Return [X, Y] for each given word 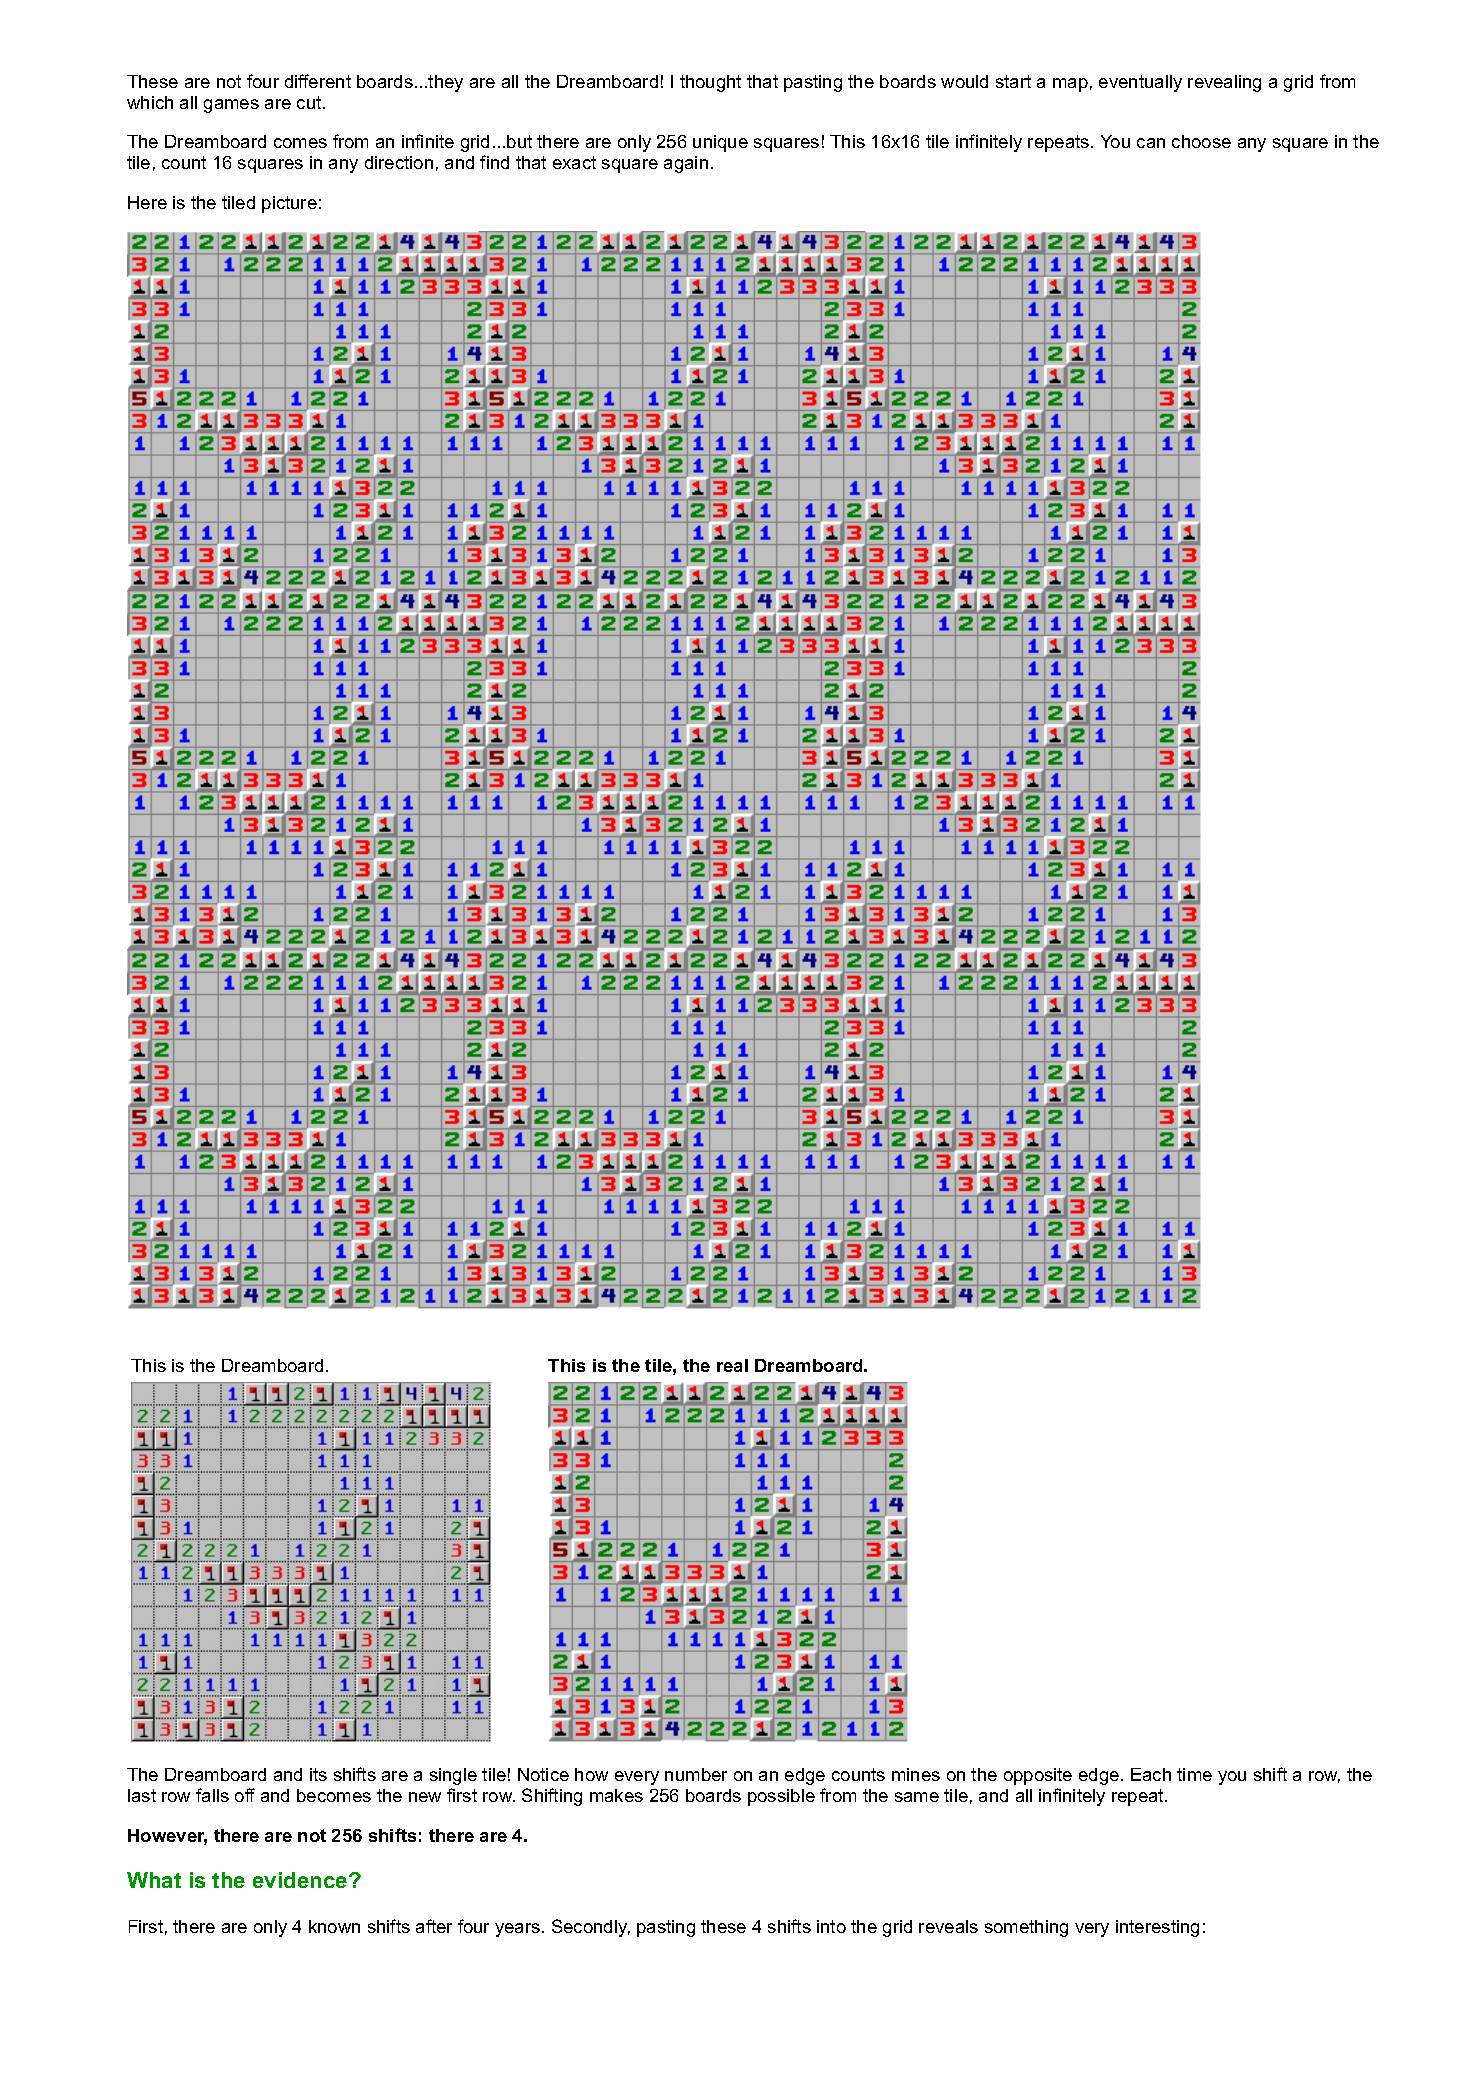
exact [574, 162]
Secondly [591, 1928]
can [1151, 143]
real [732, 1365]
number [696, 1774]
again [686, 164]
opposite [1038, 1776]
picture [289, 204]
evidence [301, 1880]
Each [1151, 1774]
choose [1201, 141]
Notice [543, 1774]
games [231, 106]
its [318, 1774]
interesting [1157, 1928]
